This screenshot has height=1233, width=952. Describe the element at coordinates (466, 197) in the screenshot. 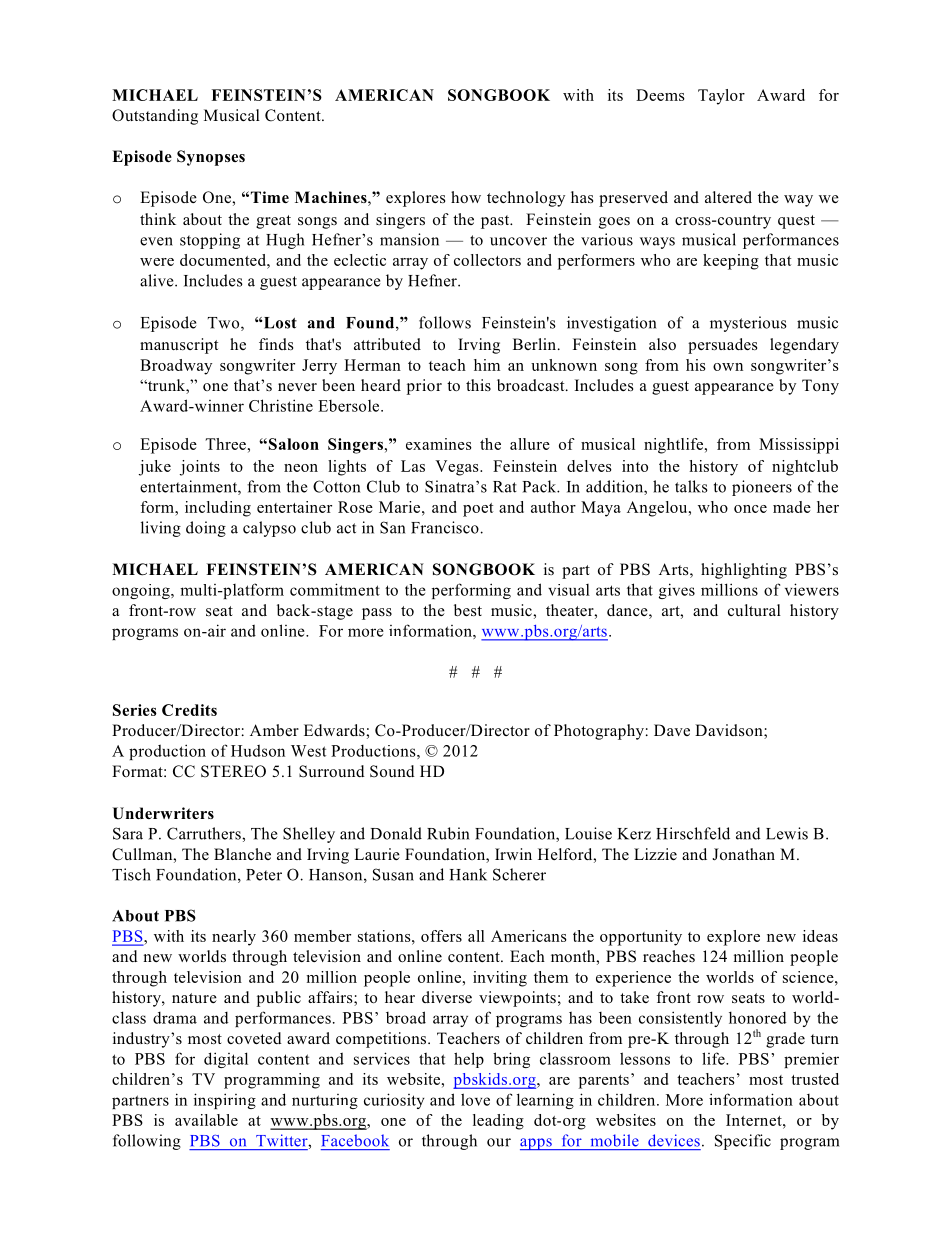

I see `how` at that location.
